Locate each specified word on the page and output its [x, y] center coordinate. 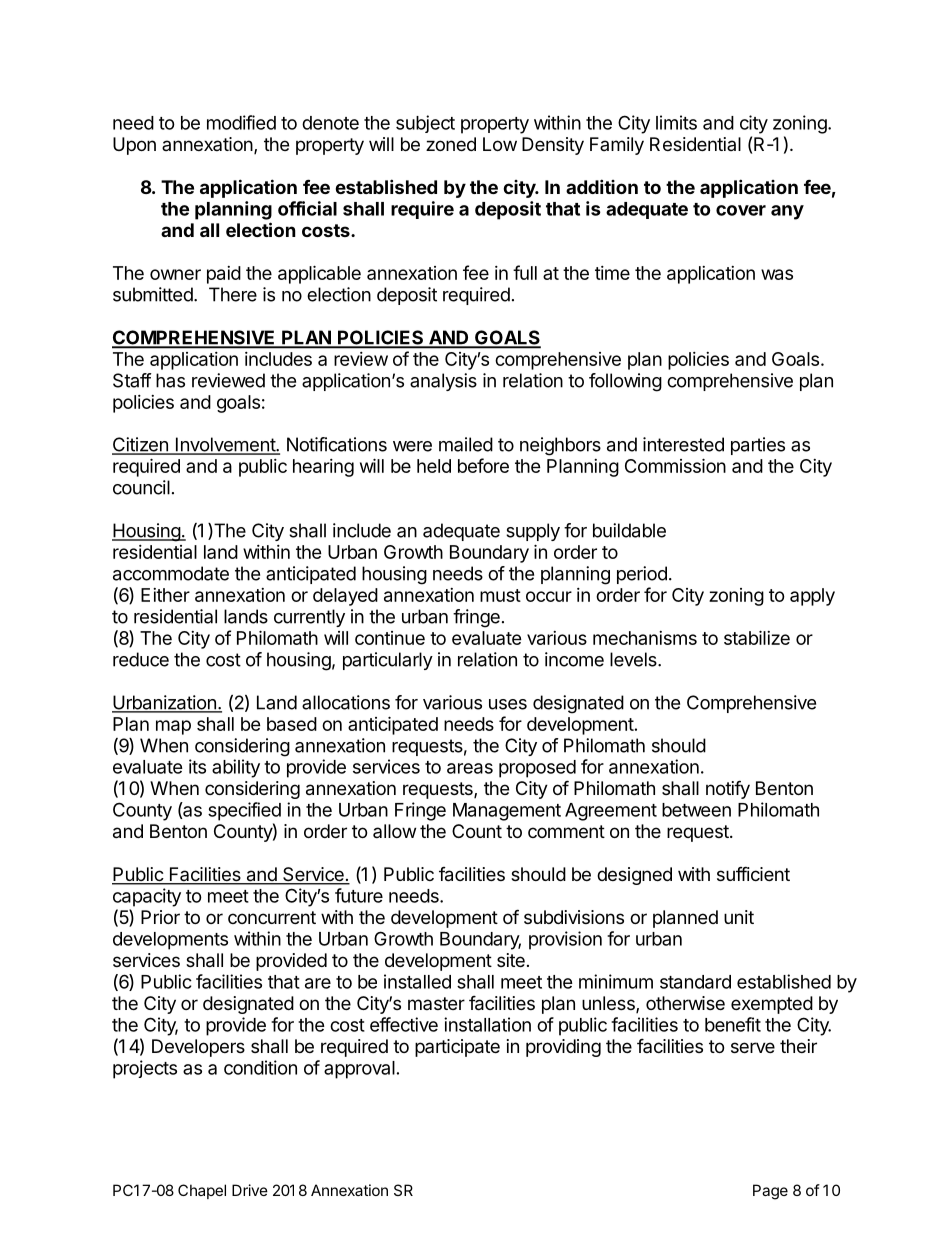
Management [507, 812]
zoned [451, 144]
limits [676, 122]
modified [241, 122]
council [141, 487]
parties [758, 446]
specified [244, 811]
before [483, 465]
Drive [250, 1190]
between [696, 810]
